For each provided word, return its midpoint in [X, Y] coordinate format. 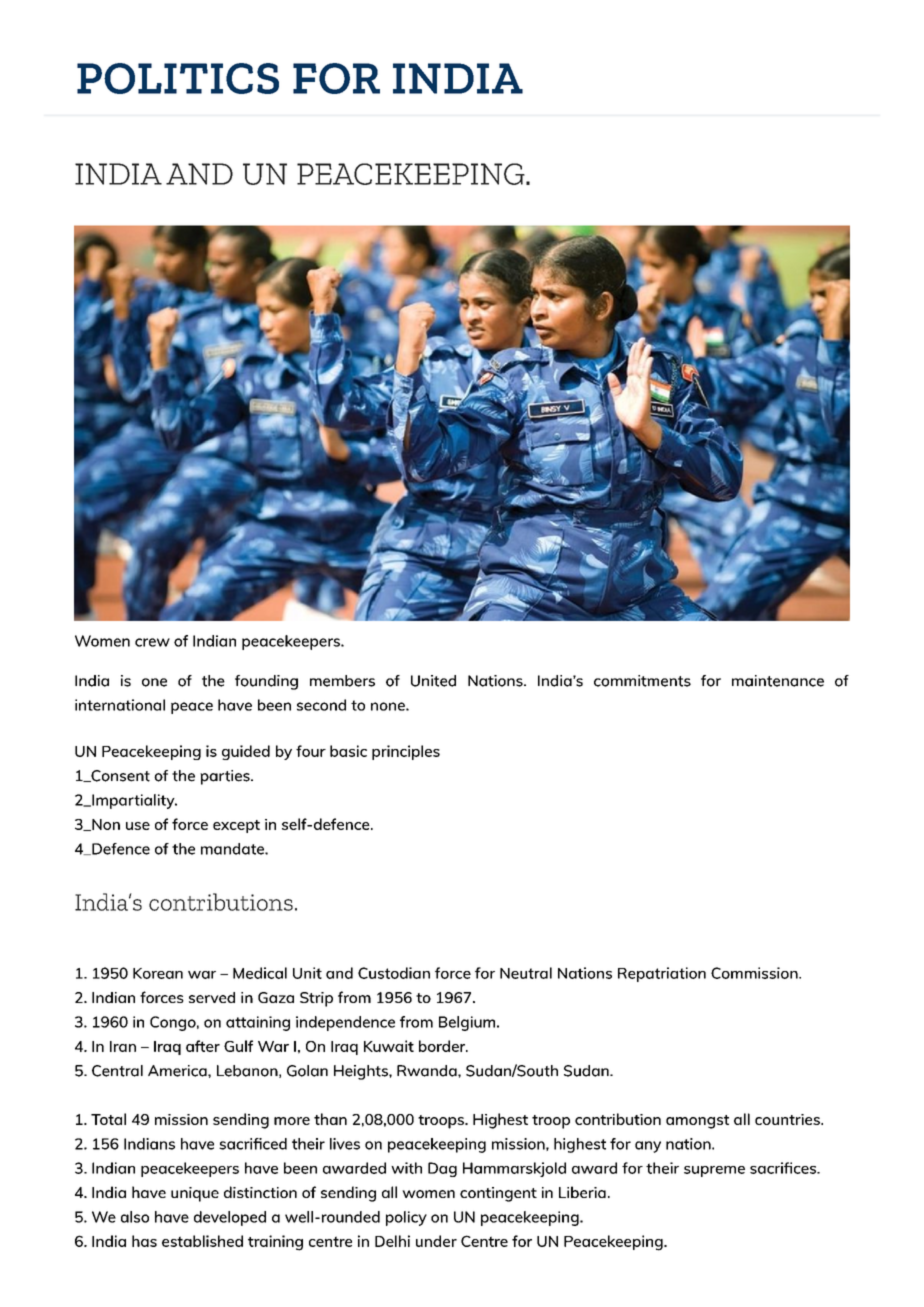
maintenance [778, 681]
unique [195, 1194]
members [342, 681]
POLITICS [178, 78]
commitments [642, 681]
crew [152, 642]
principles [406, 752]
